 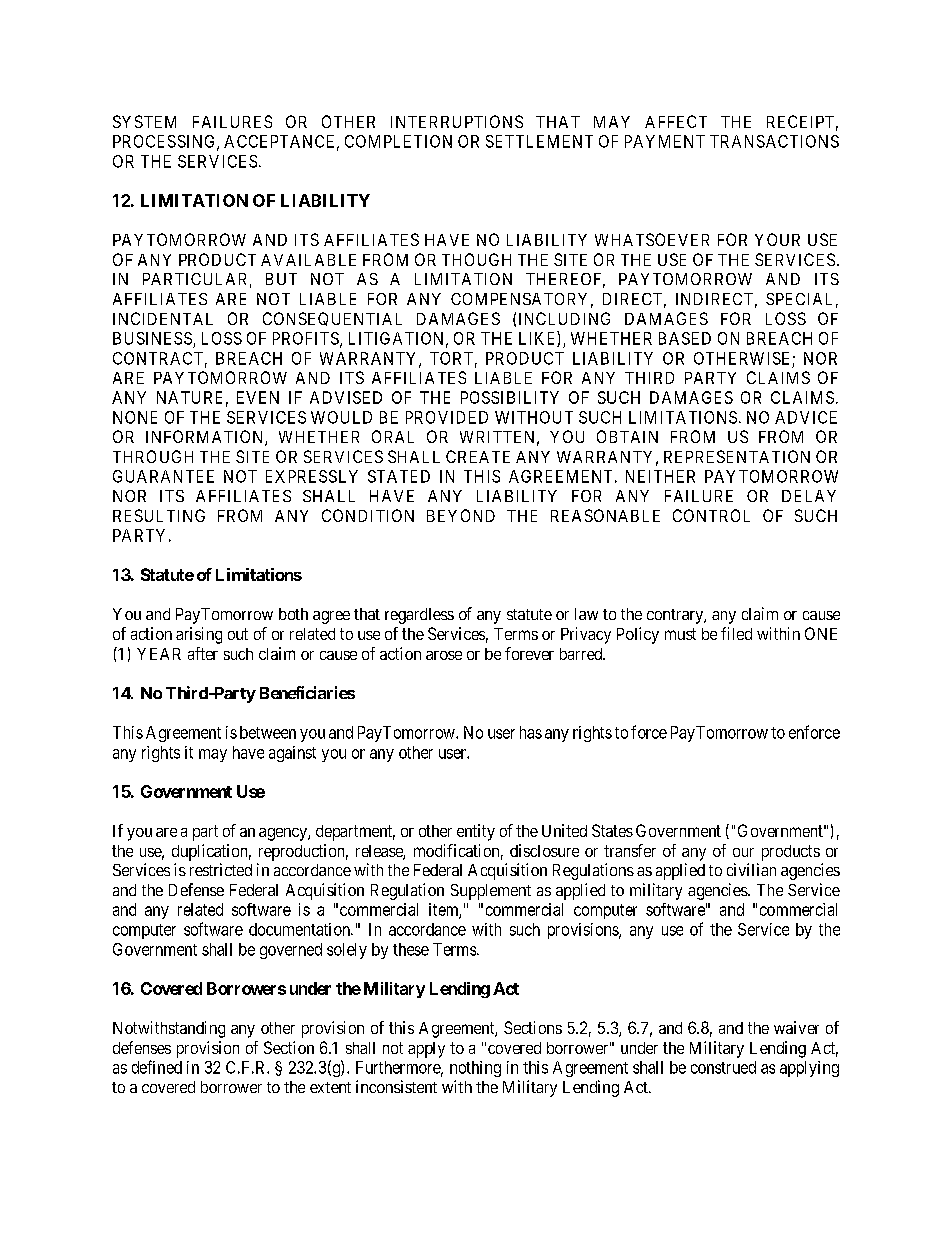 I want to click on nothing, so click(x=475, y=1069).
